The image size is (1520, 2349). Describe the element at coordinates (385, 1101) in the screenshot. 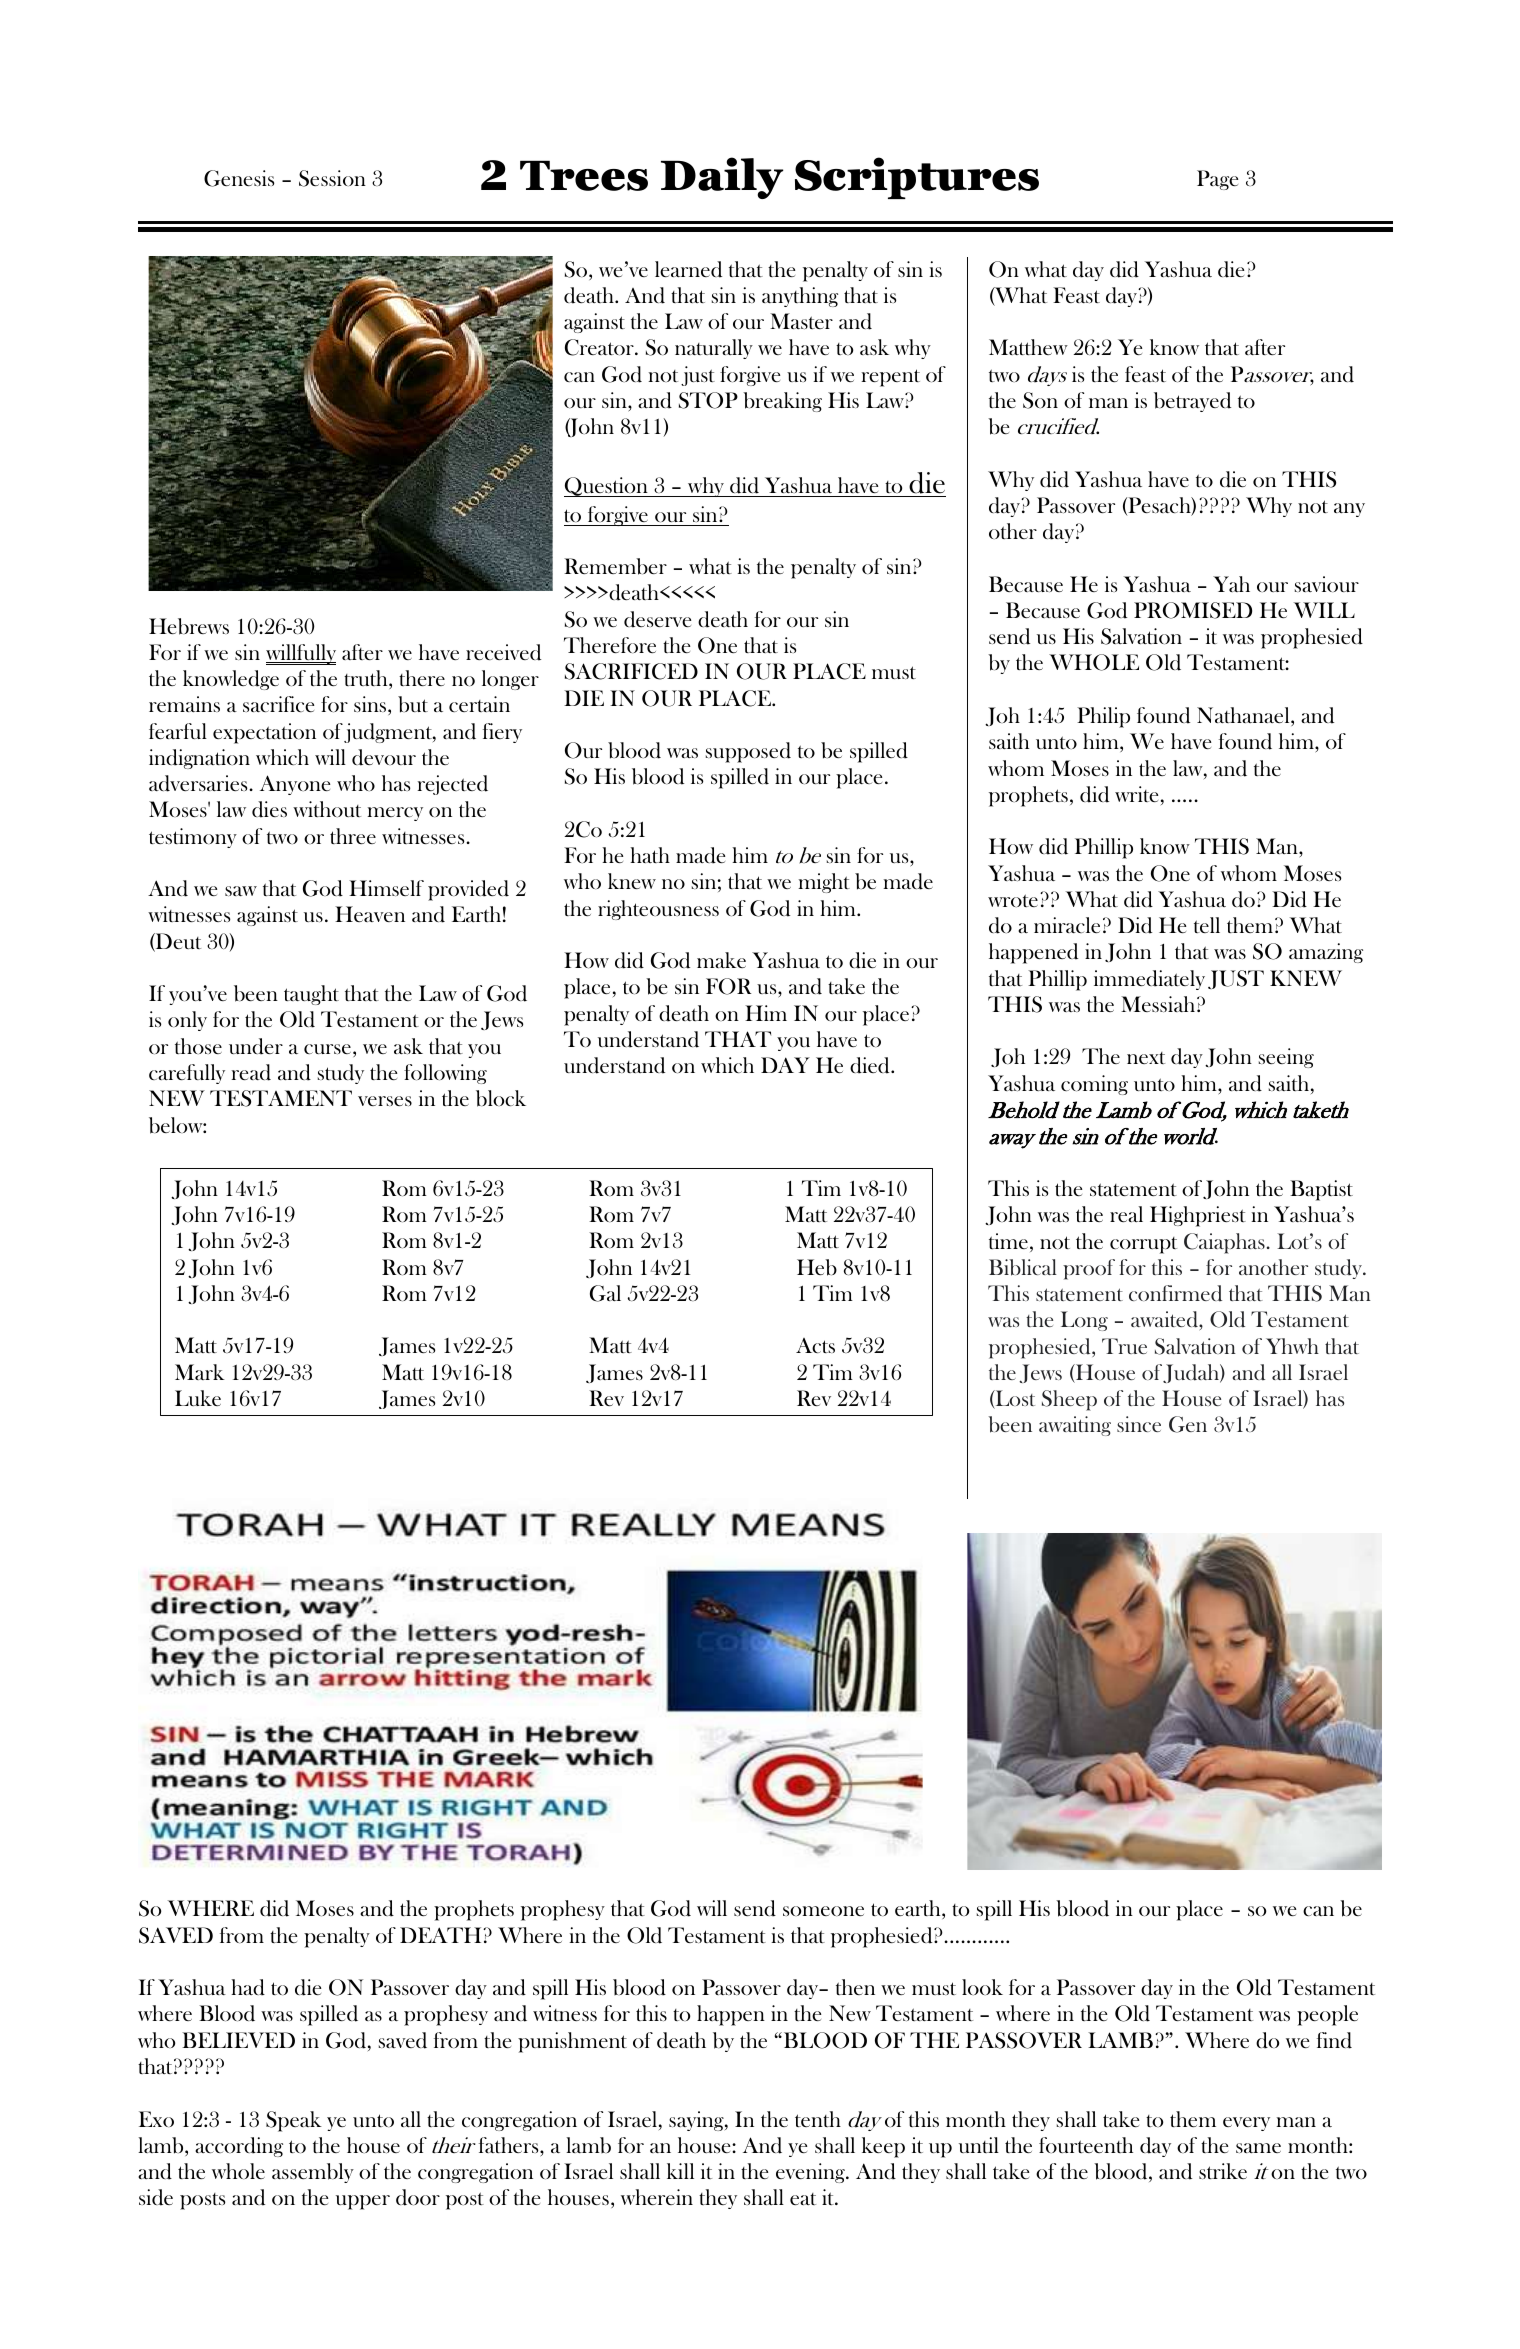

I see `verses` at that location.
